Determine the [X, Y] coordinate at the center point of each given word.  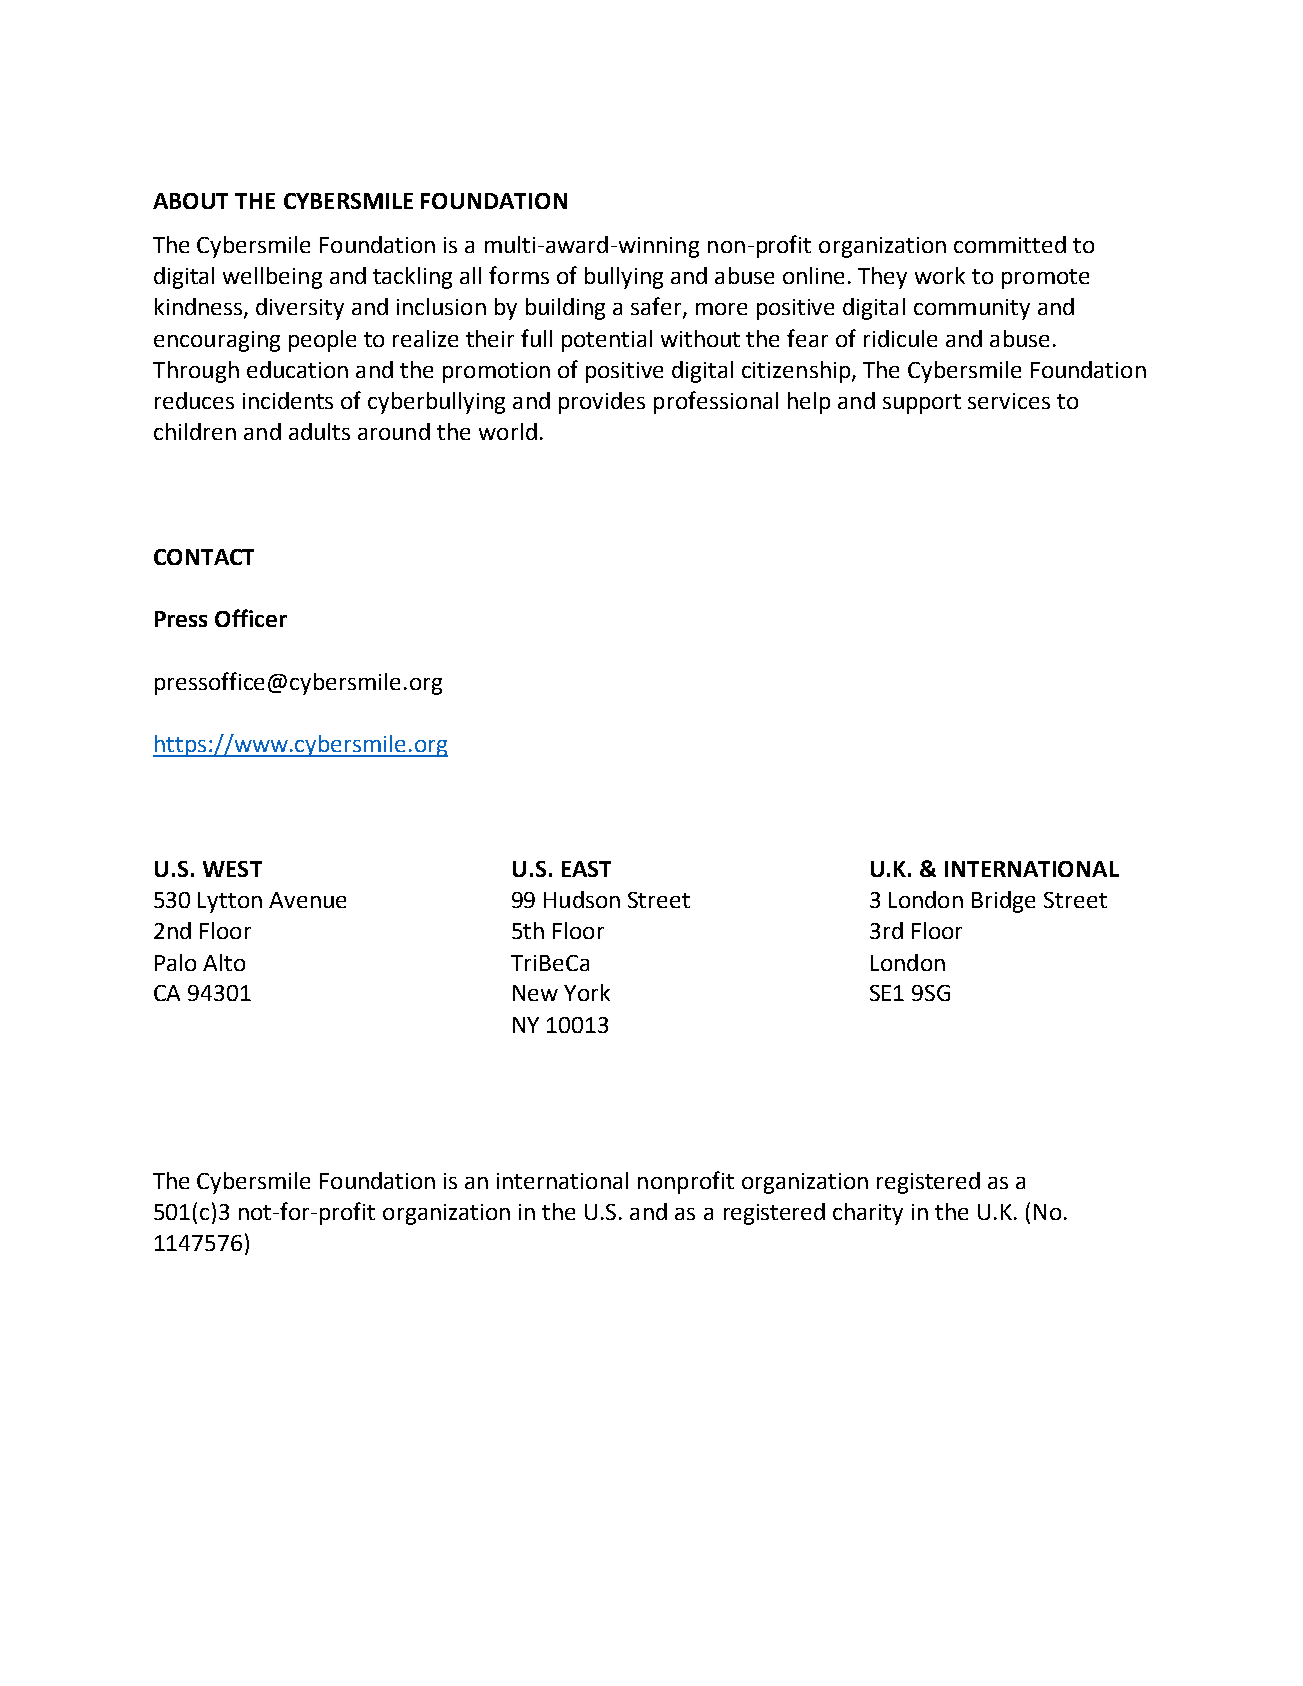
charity [868, 1214]
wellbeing [272, 278]
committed [1010, 244]
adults [319, 431]
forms [519, 275]
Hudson [582, 899]
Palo [175, 962]
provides [602, 403]
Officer [251, 618]
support [922, 404]
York [587, 992]
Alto [224, 962]
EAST [586, 869]
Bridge [1003, 902]
